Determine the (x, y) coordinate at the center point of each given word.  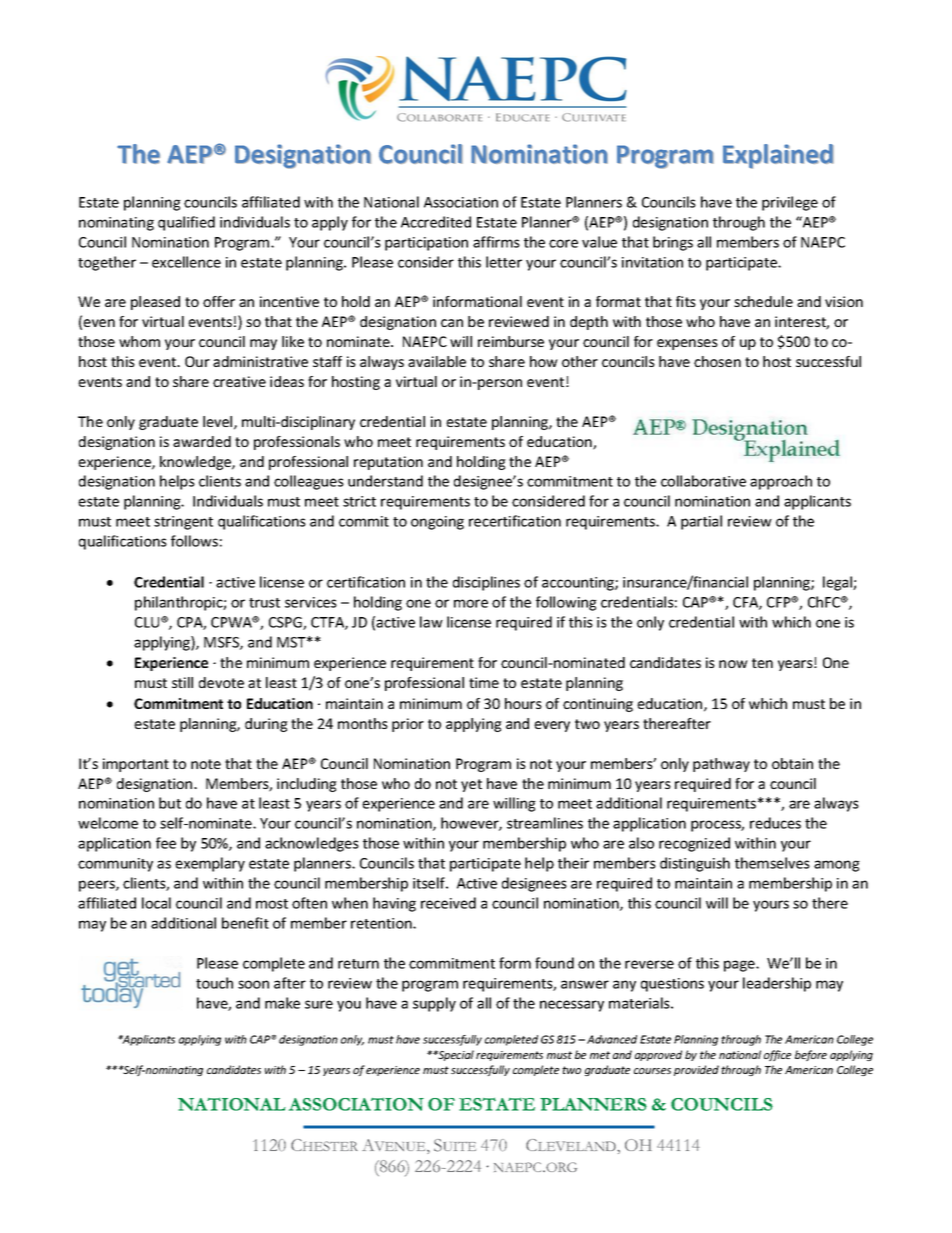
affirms (496, 242)
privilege (790, 203)
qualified (186, 223)
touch (214, 983)
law (431, 622)
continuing (598, 705)
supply (434, 1004)
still (182, 682)
